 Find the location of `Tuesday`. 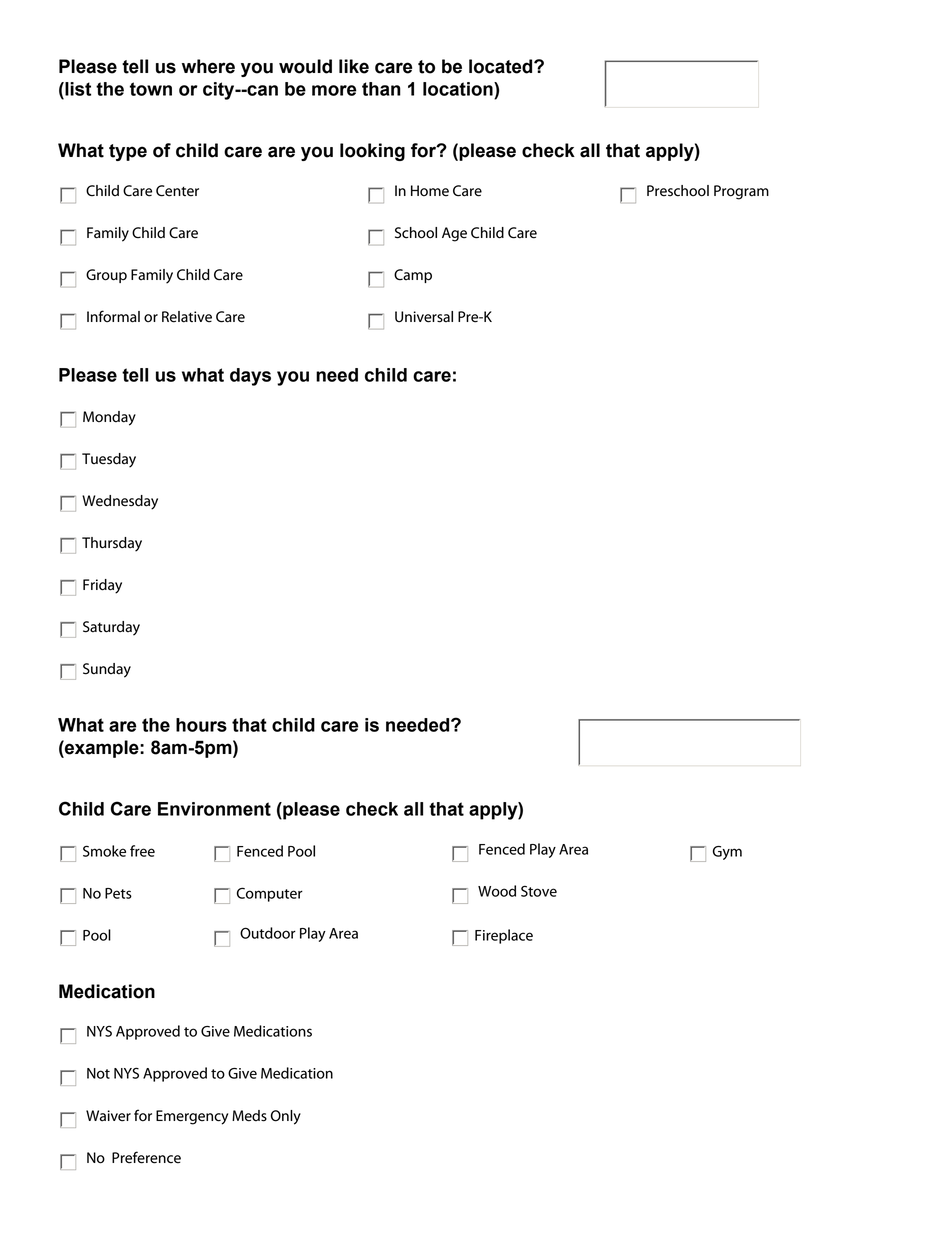

Tuesday is located at coordinates (109, 460).
